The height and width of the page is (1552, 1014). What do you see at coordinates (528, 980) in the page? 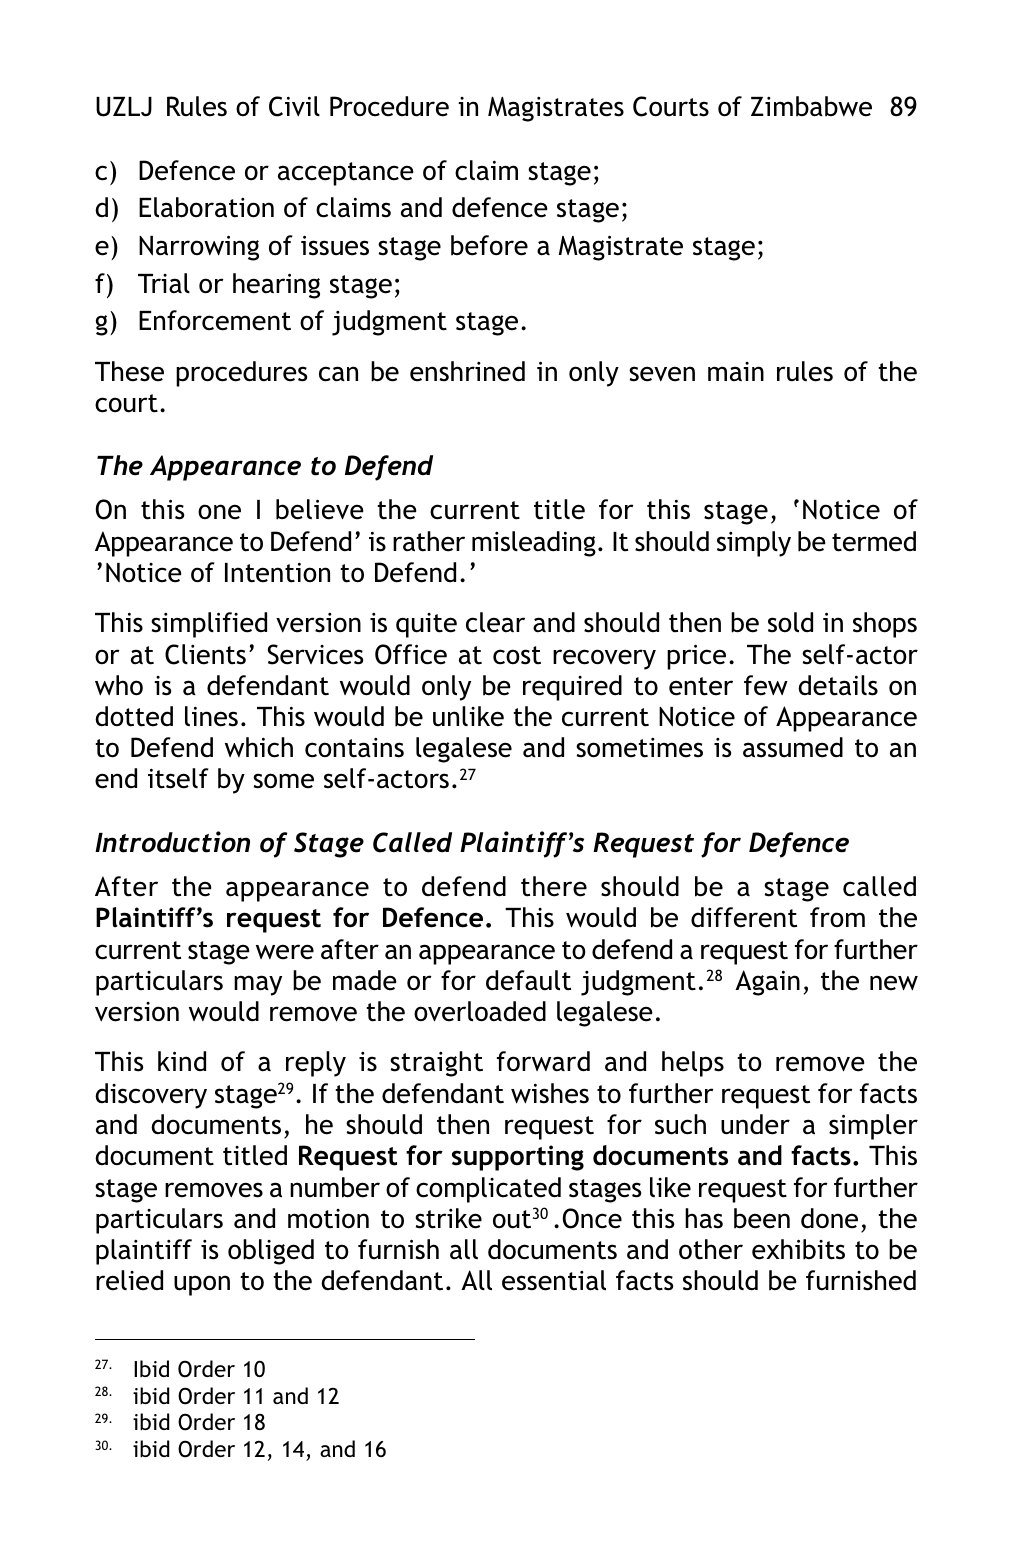
I see `default` at bounding box center [528, 980].
